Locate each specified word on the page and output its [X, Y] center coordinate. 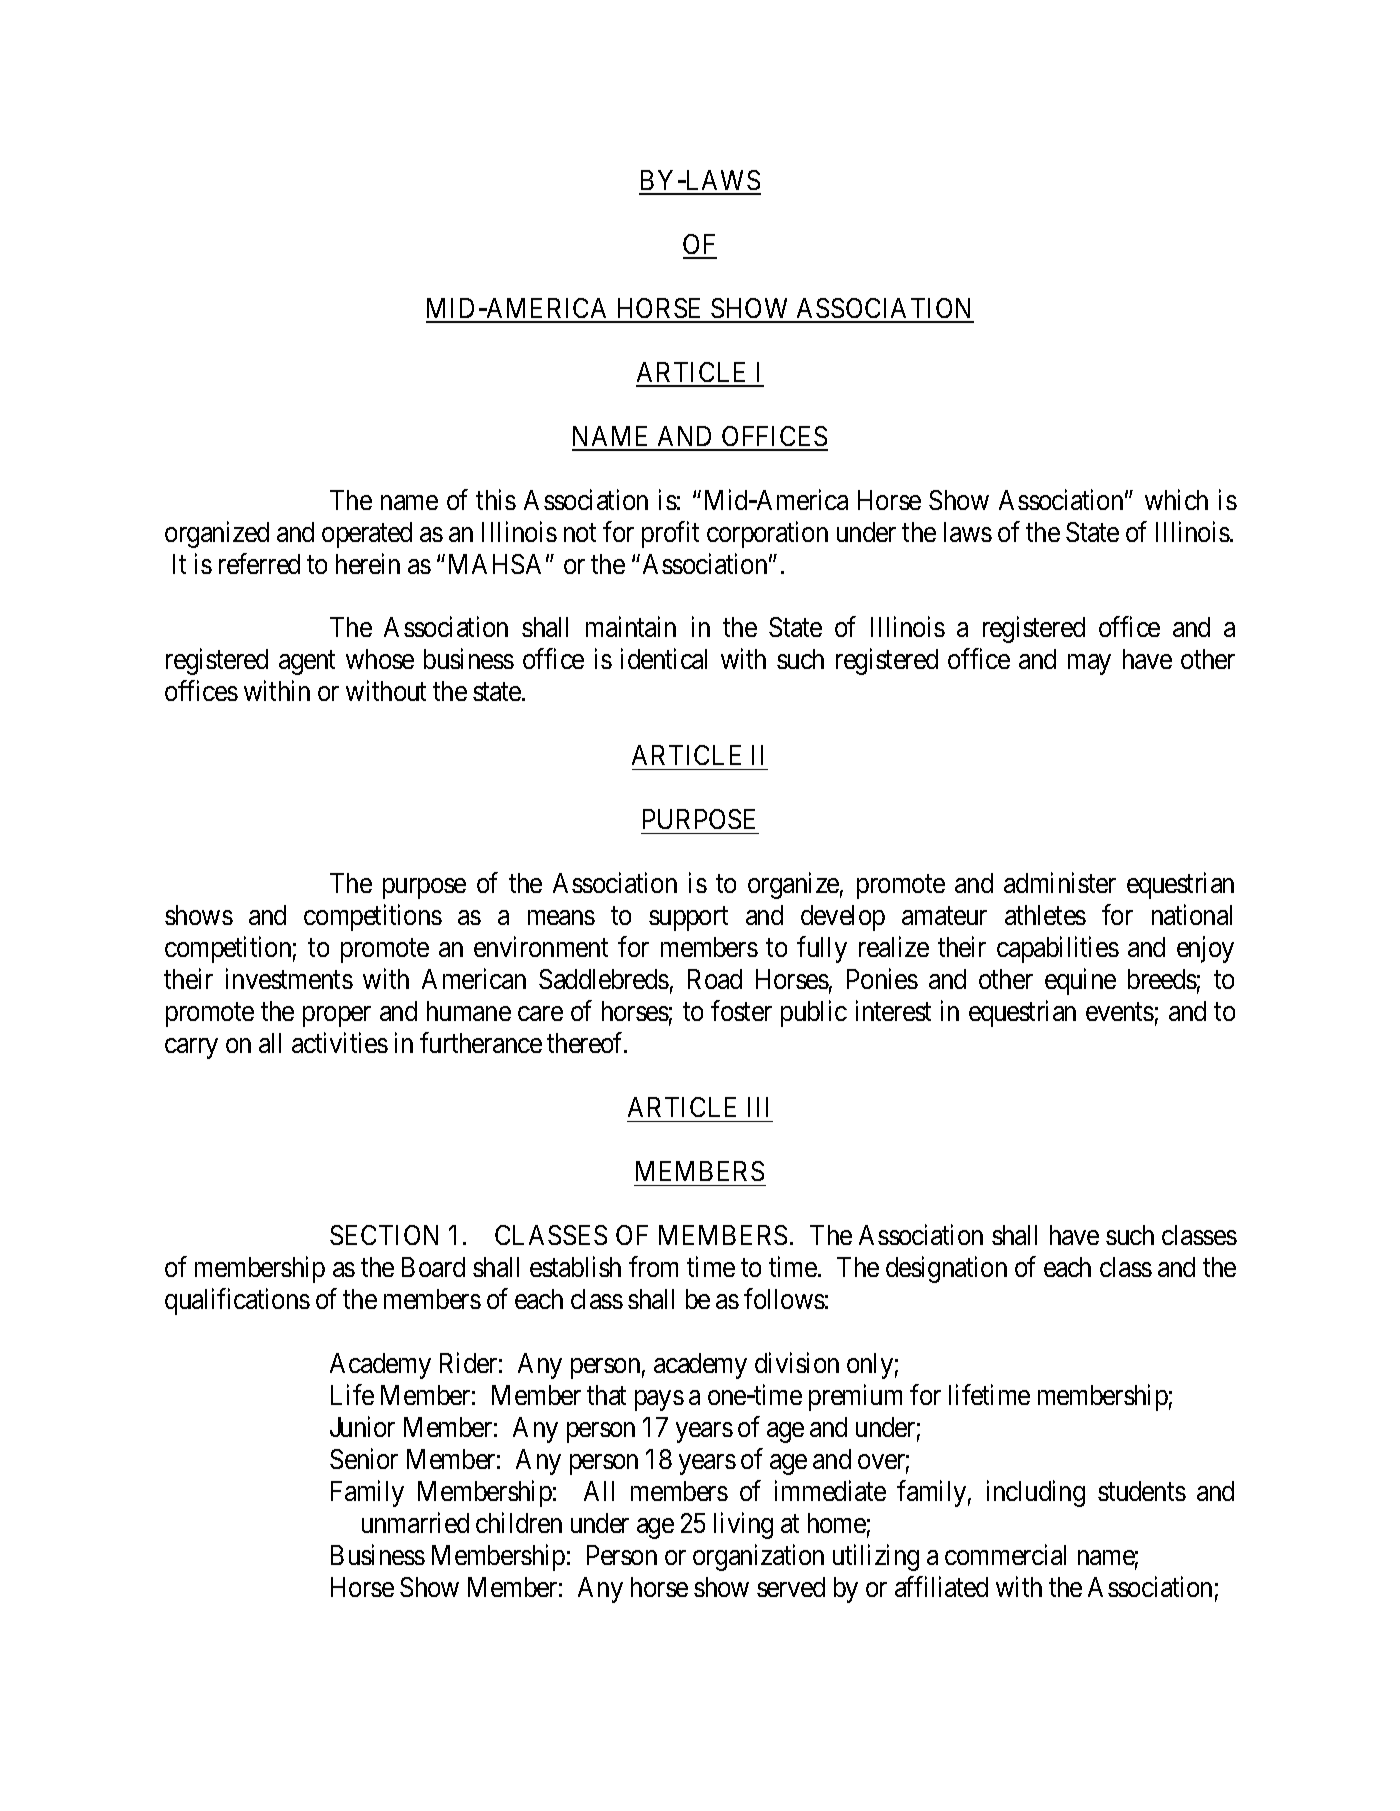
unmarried [415, 1522]
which [1176, 499]
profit [670, 534]
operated [367, 535]
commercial [1005, 1554]
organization [758, 1557]
